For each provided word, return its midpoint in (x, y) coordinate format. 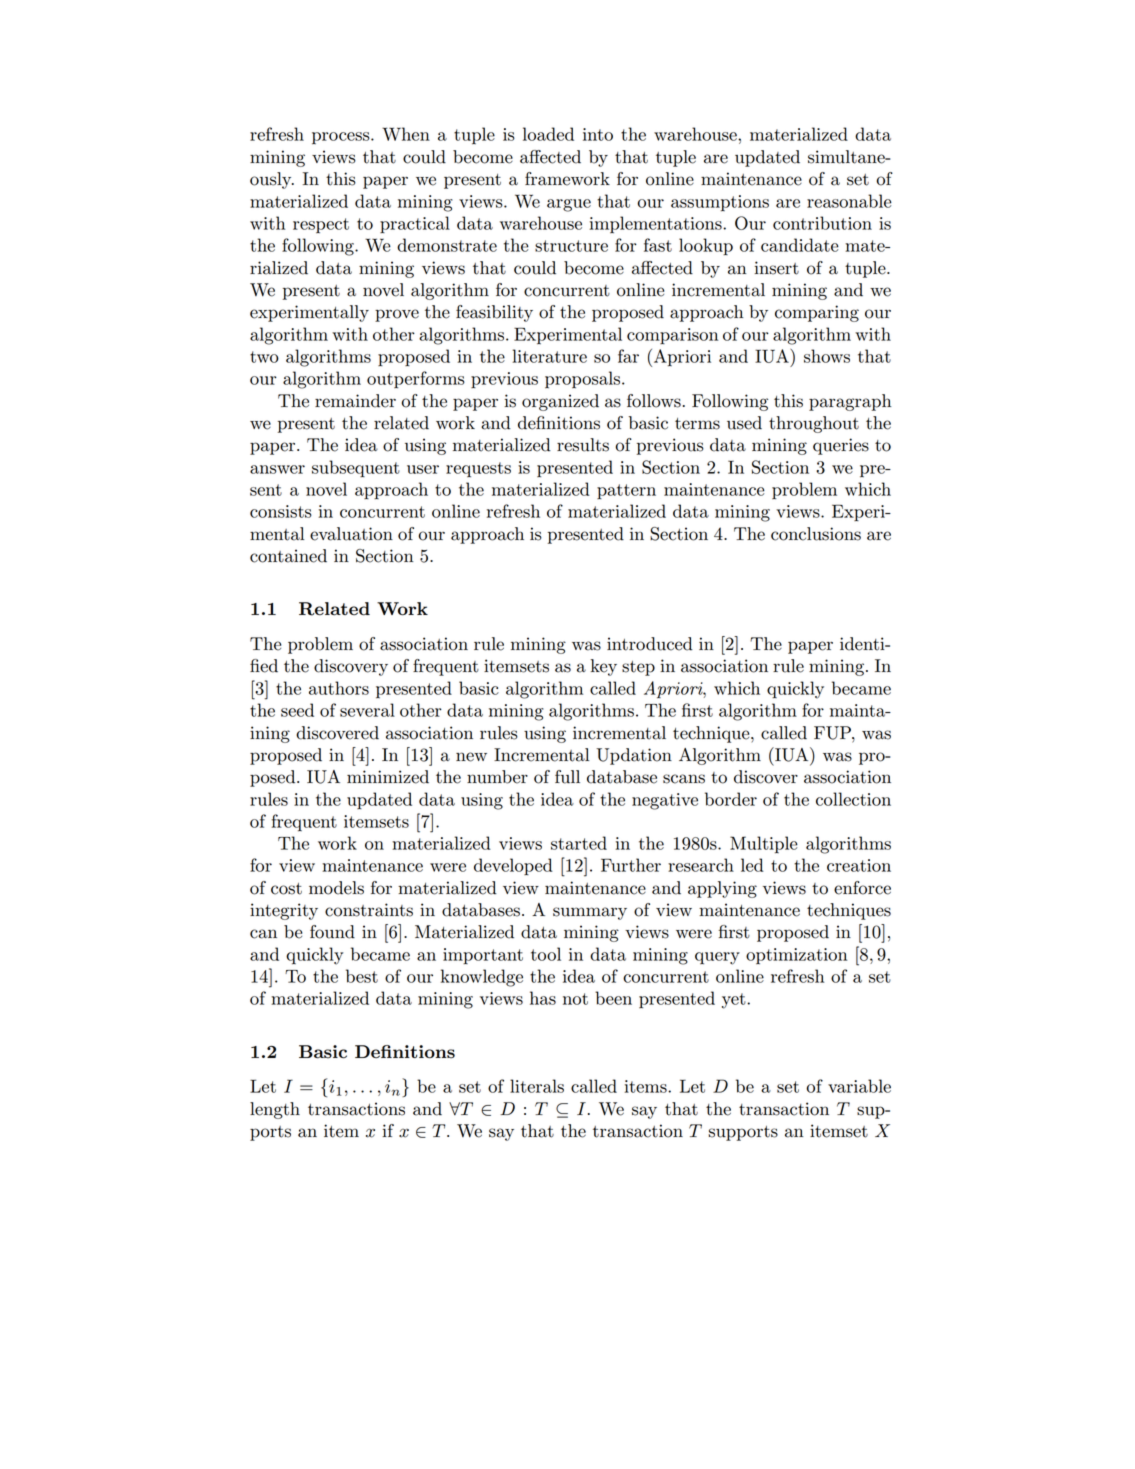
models (336, 888)
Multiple (764, 845)
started (579, 843)
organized (560, 402)
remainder (355, 401)
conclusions (816, 534)
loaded (548, 134)
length (275, 1110)
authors (339, 688)
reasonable (849, 201)
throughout (814, 424)
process (342, 138)
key (604, 667)
